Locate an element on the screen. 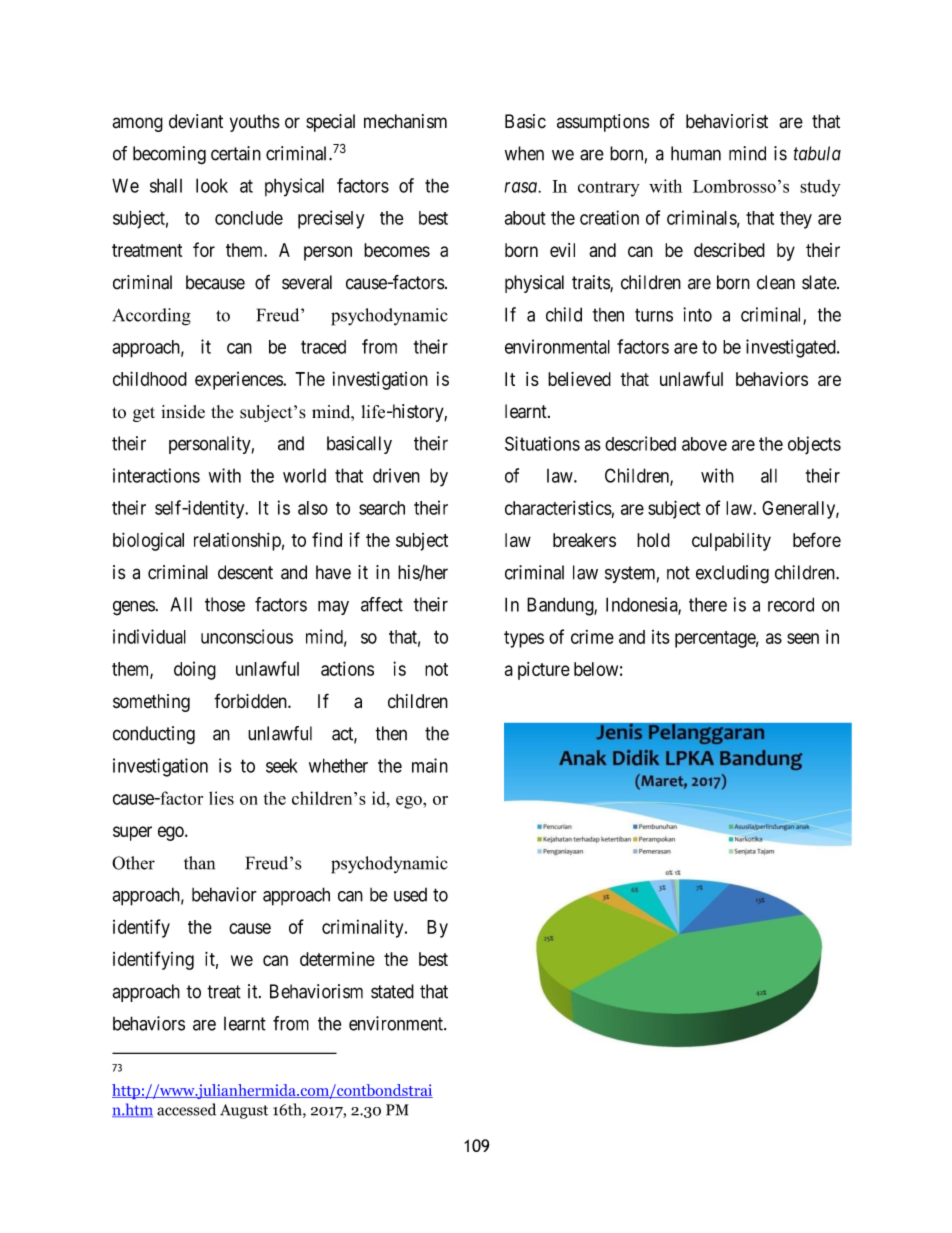 The height and width of the screenshot is (1233, 952). there is located at coordinates (708, 604).
